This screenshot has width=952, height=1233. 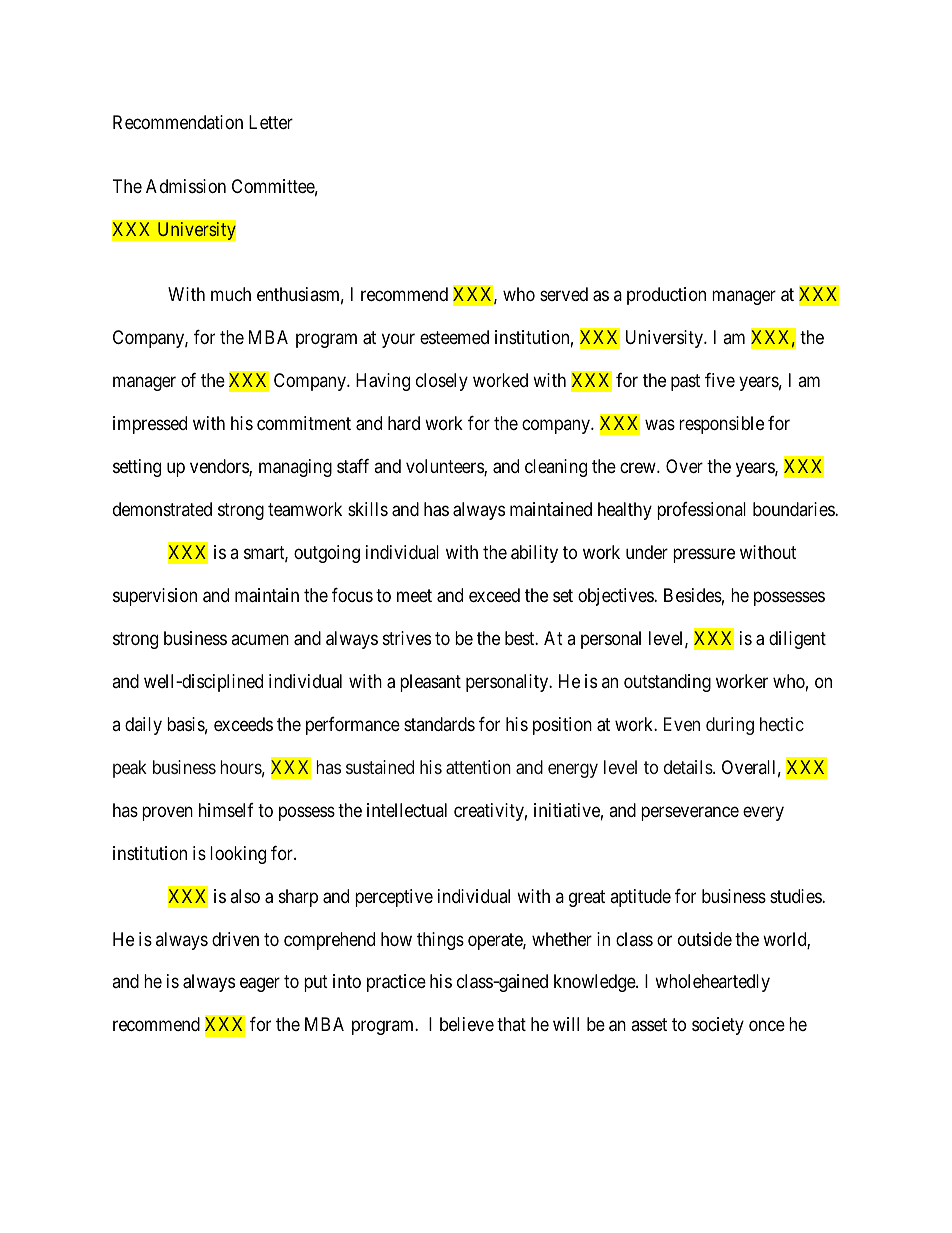 I want to click on much, so click(x=231, y=294).
